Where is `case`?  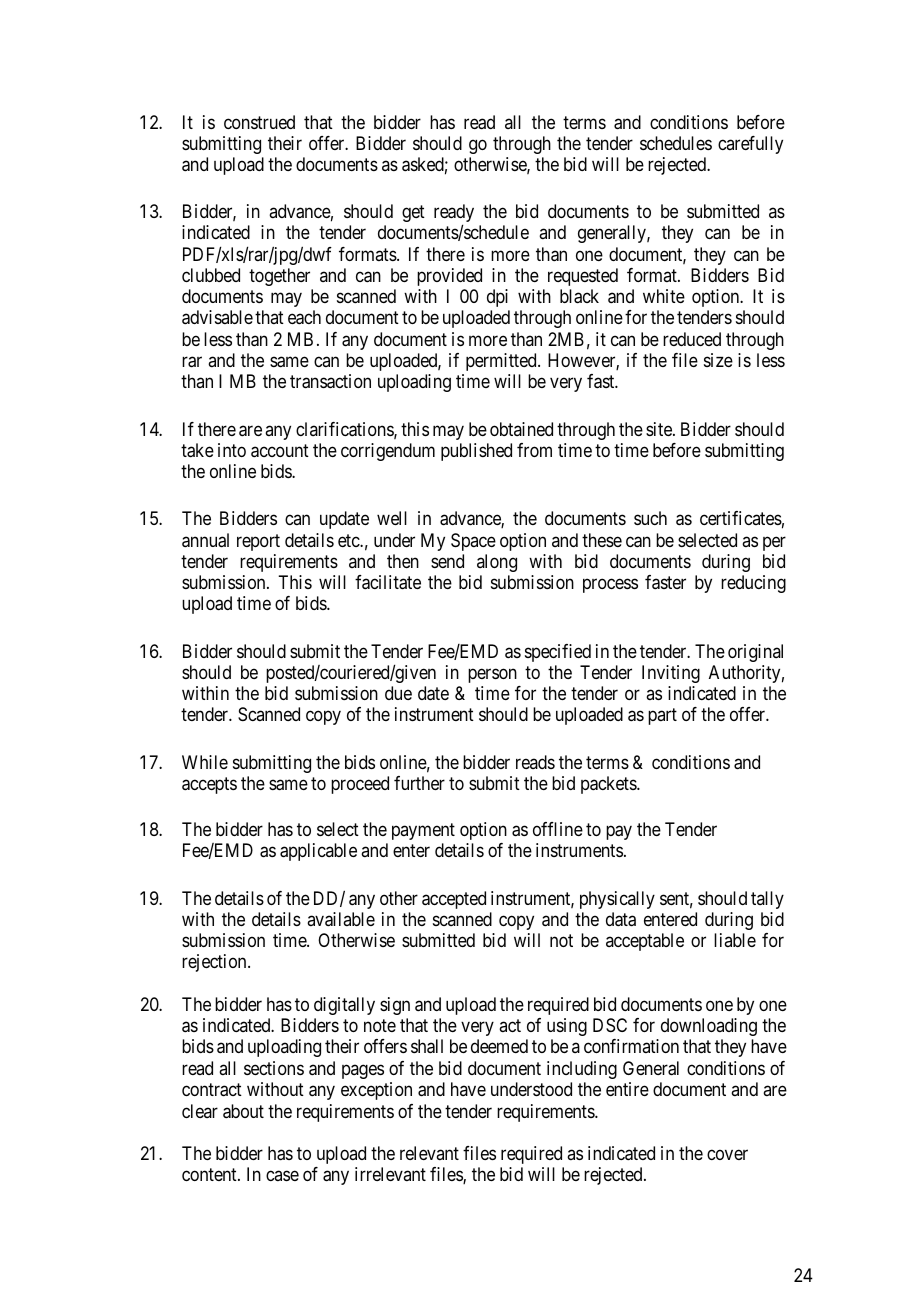 case is located at coordinates (282, 1175).
